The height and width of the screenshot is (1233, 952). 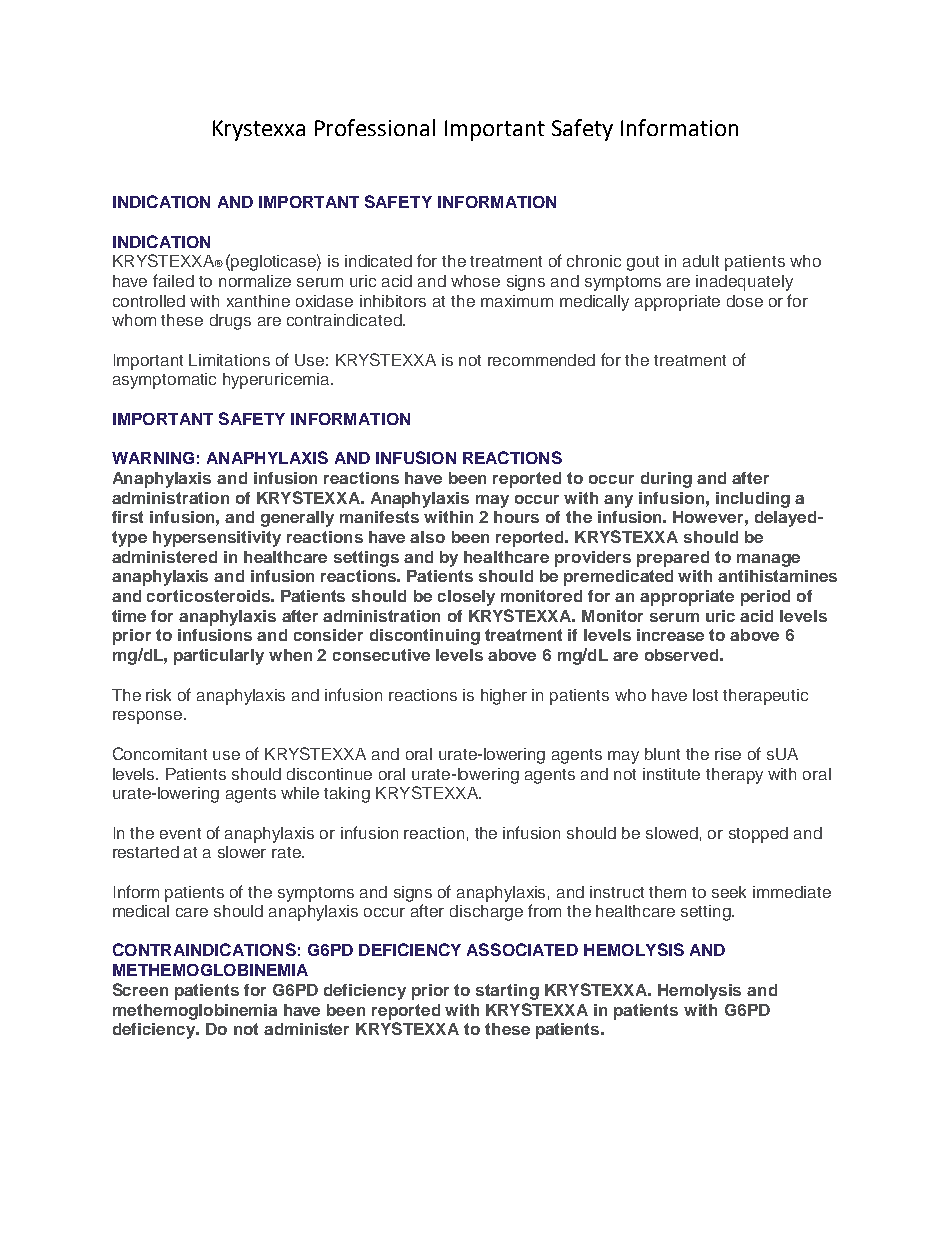 I want to click on first, so click(x=127, y=517).
